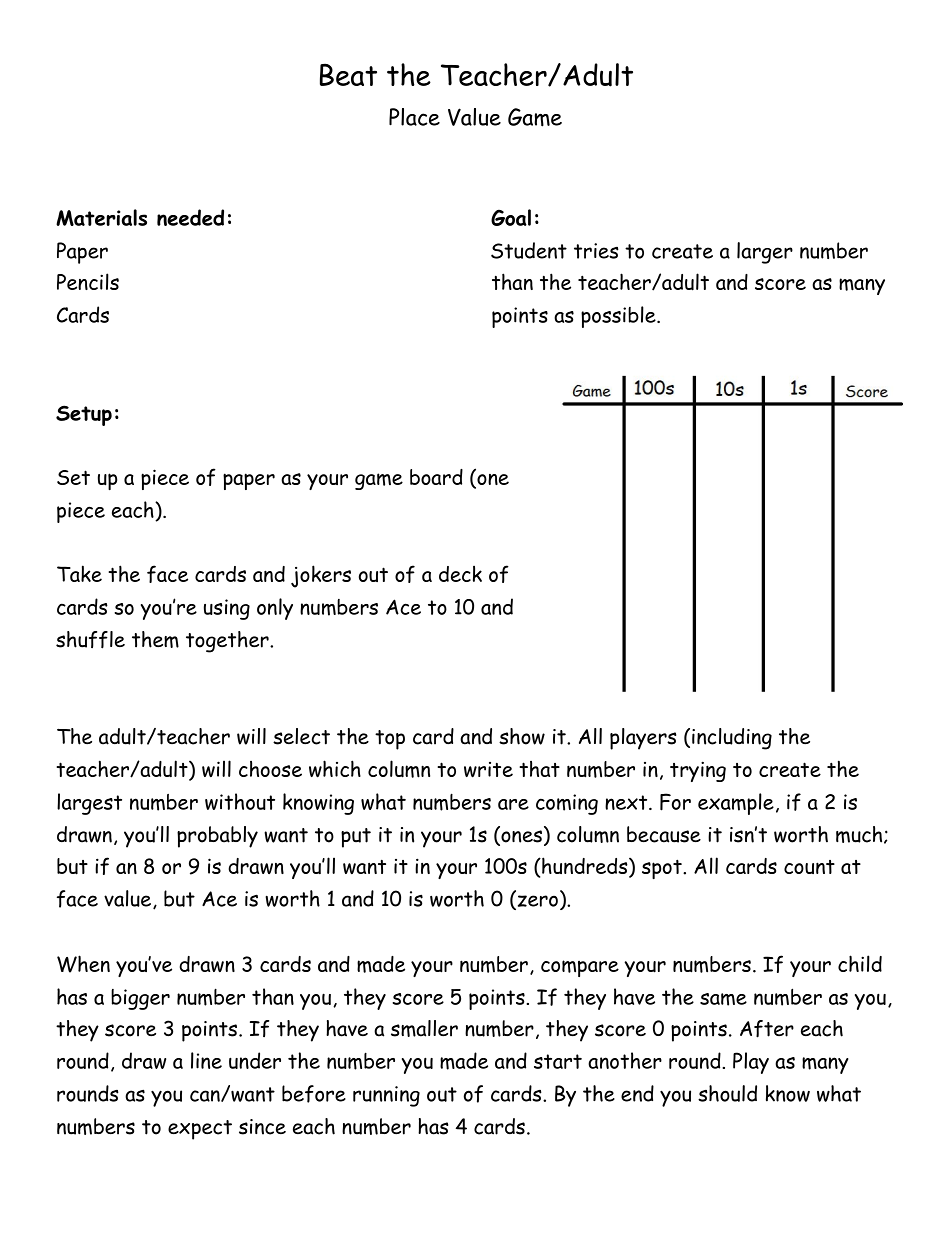 The height and width of the screenshot is (1233, 952). What do you see at coordinates (386, 1096) in the screenshot?
I see `running` at bounding box center [386, 1096].
